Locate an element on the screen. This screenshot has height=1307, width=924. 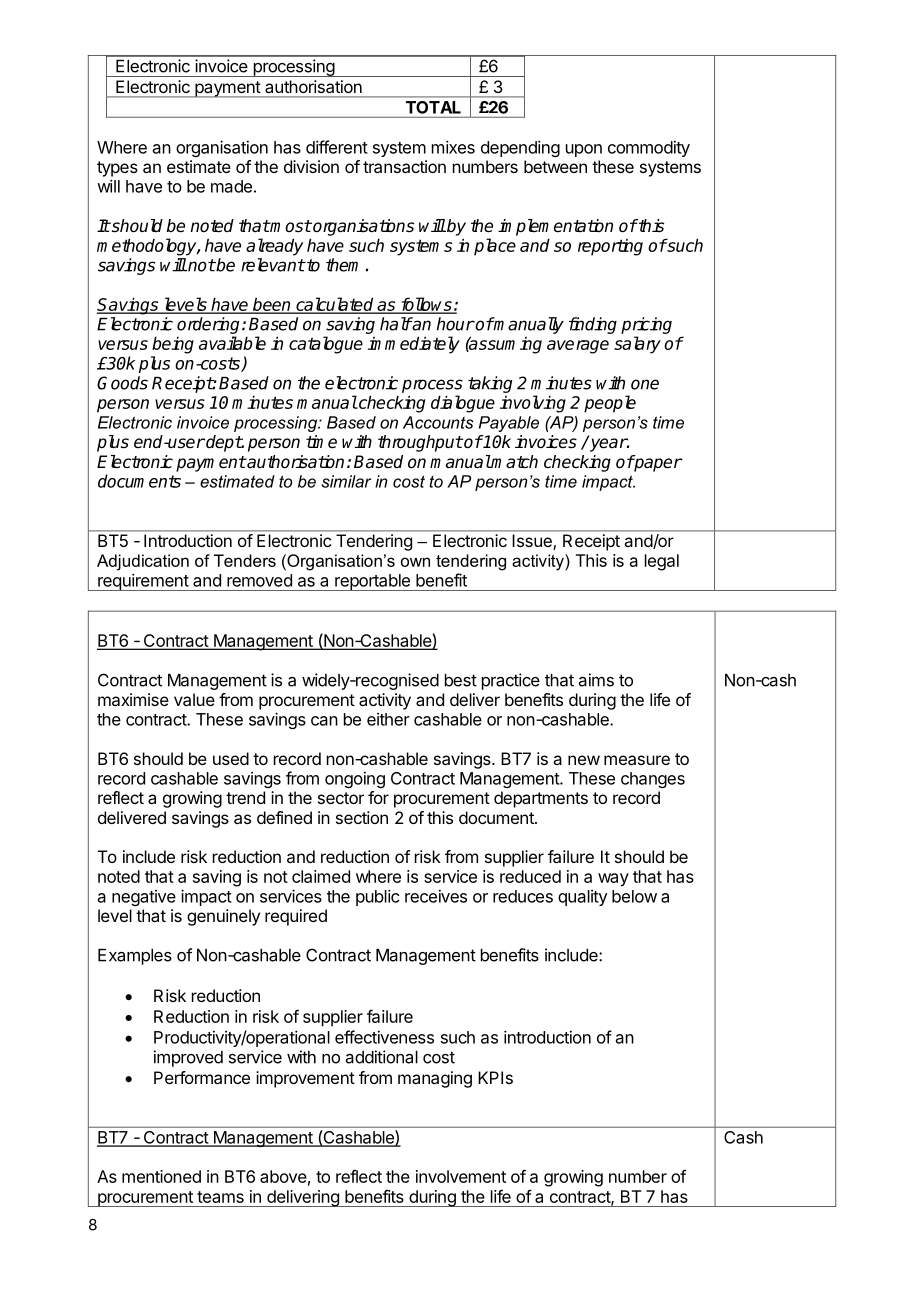
mentioned is located at coordinates (161, 1176).
